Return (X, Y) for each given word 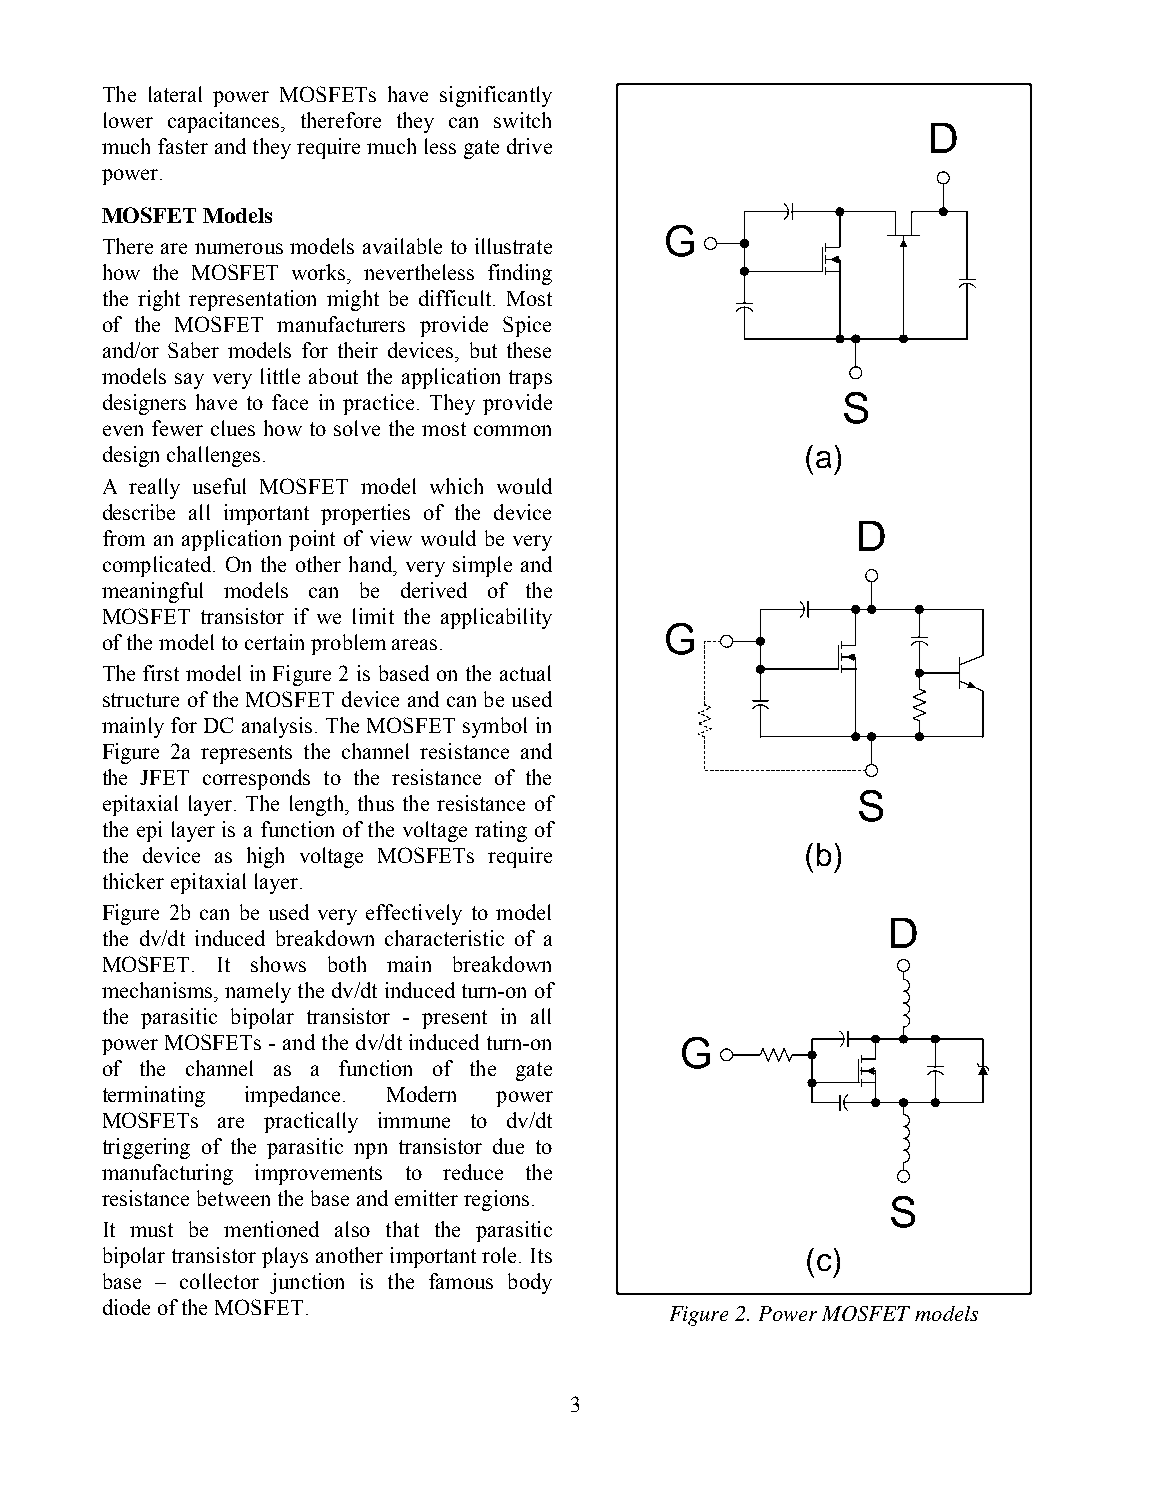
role (501, 1255)
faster (183, 146)
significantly (496, 96)
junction (307, 1283)
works (320, 272)
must (151, 1230)
